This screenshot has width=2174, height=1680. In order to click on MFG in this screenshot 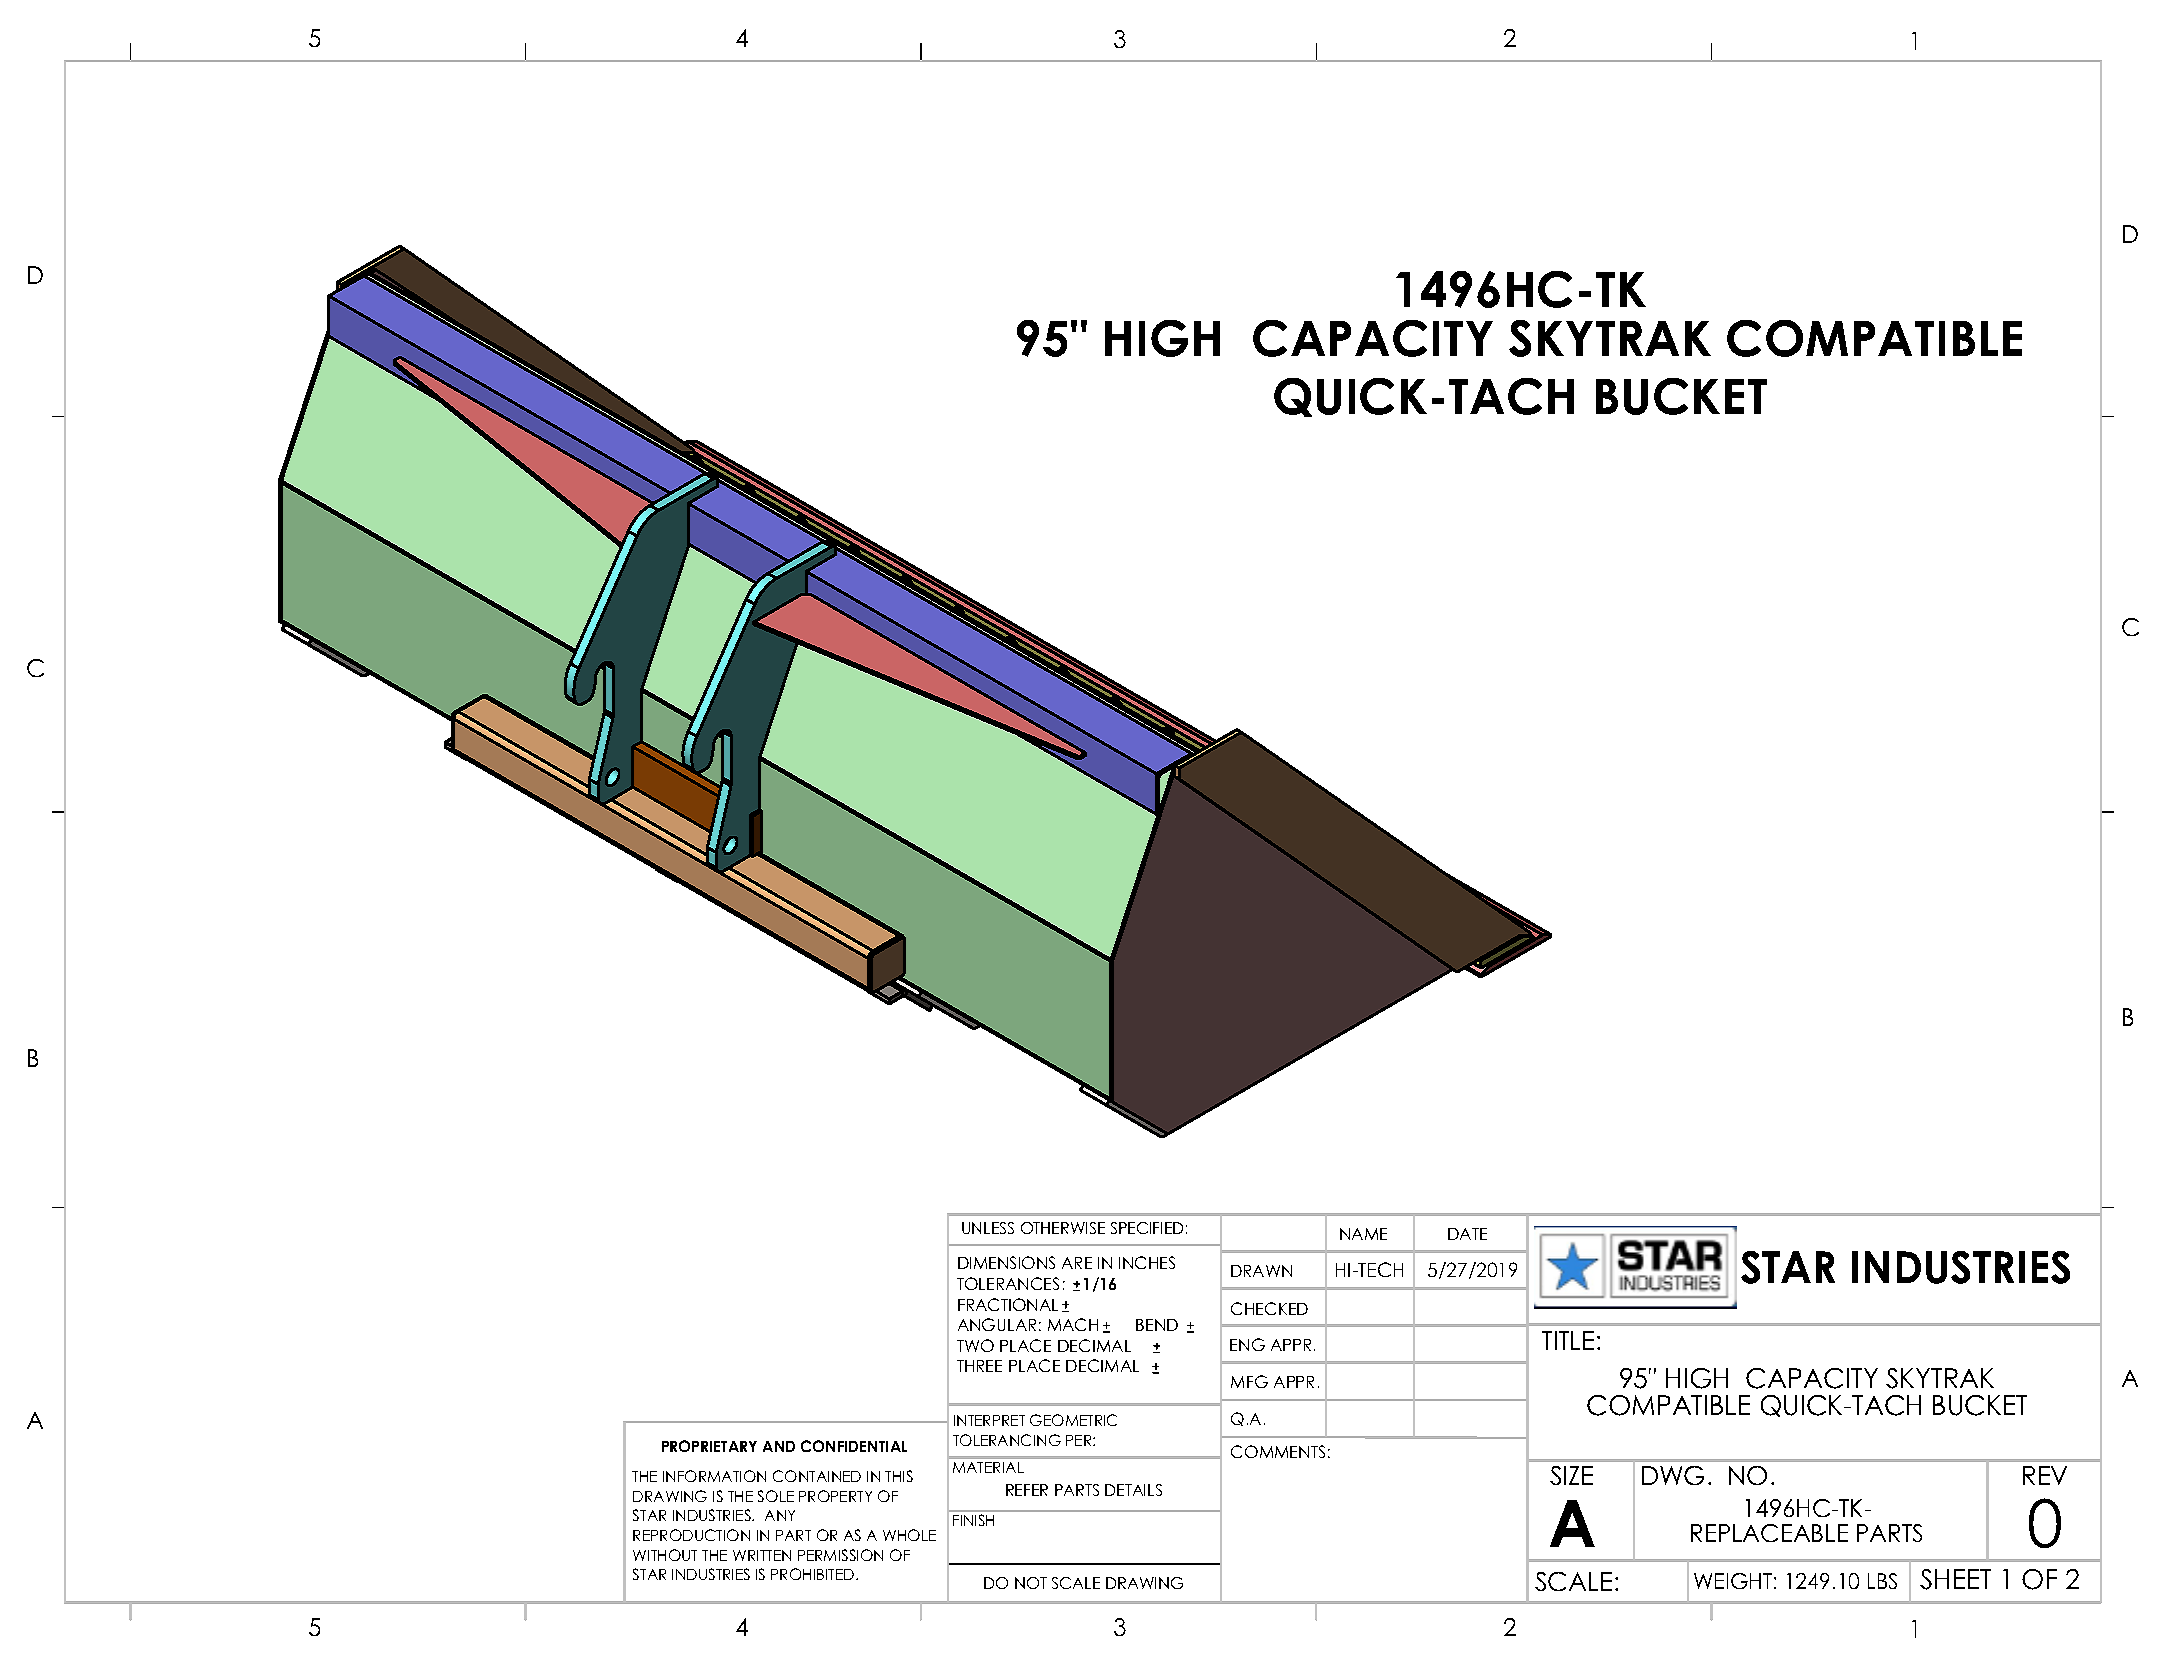, I will do `click(1249, 1381)`.
